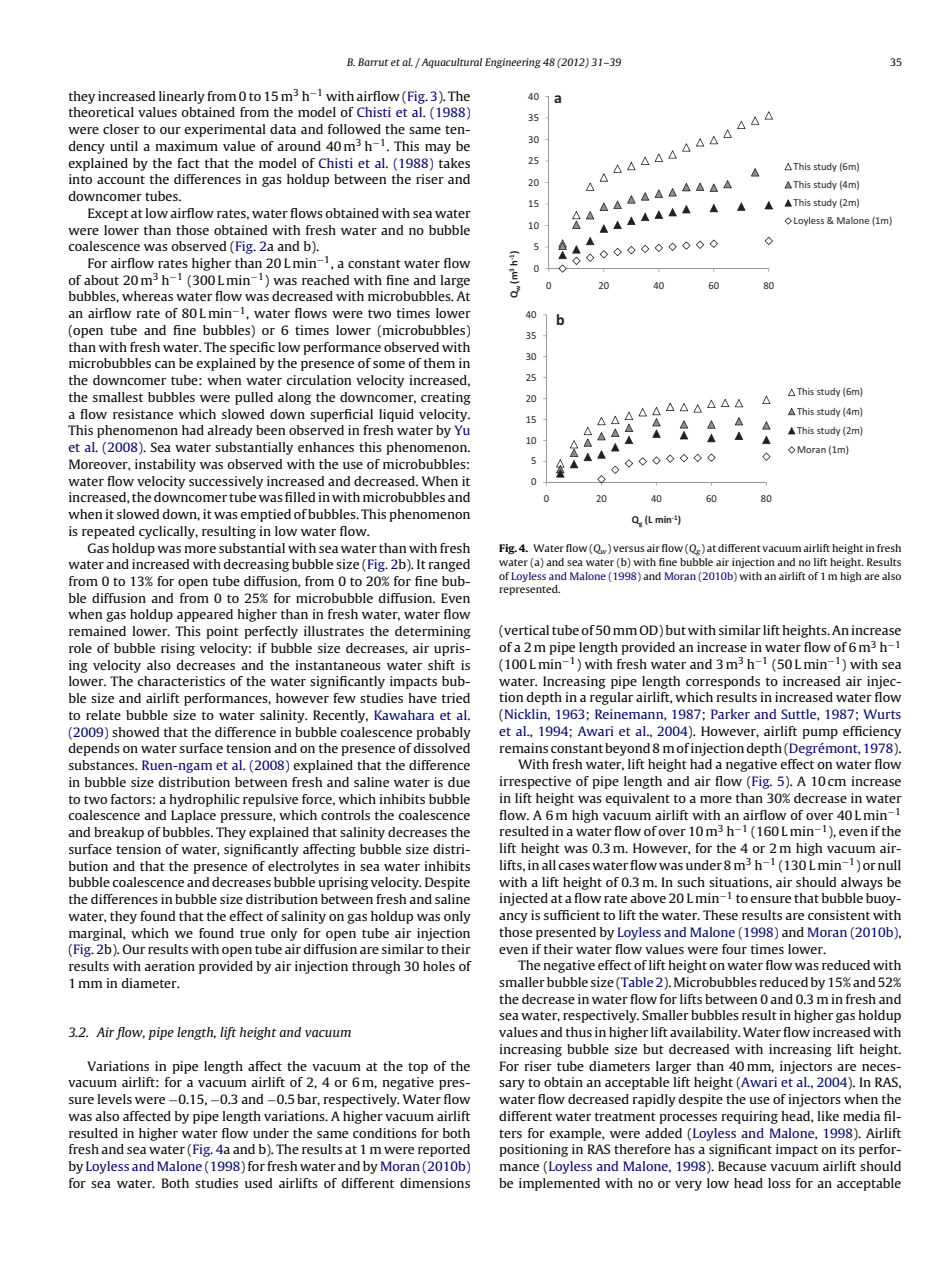 This image has height=1270, width=952. What do you see at coordinates (258, 1183) in the image?
I see `used` at bounding box center [258, 1183].
